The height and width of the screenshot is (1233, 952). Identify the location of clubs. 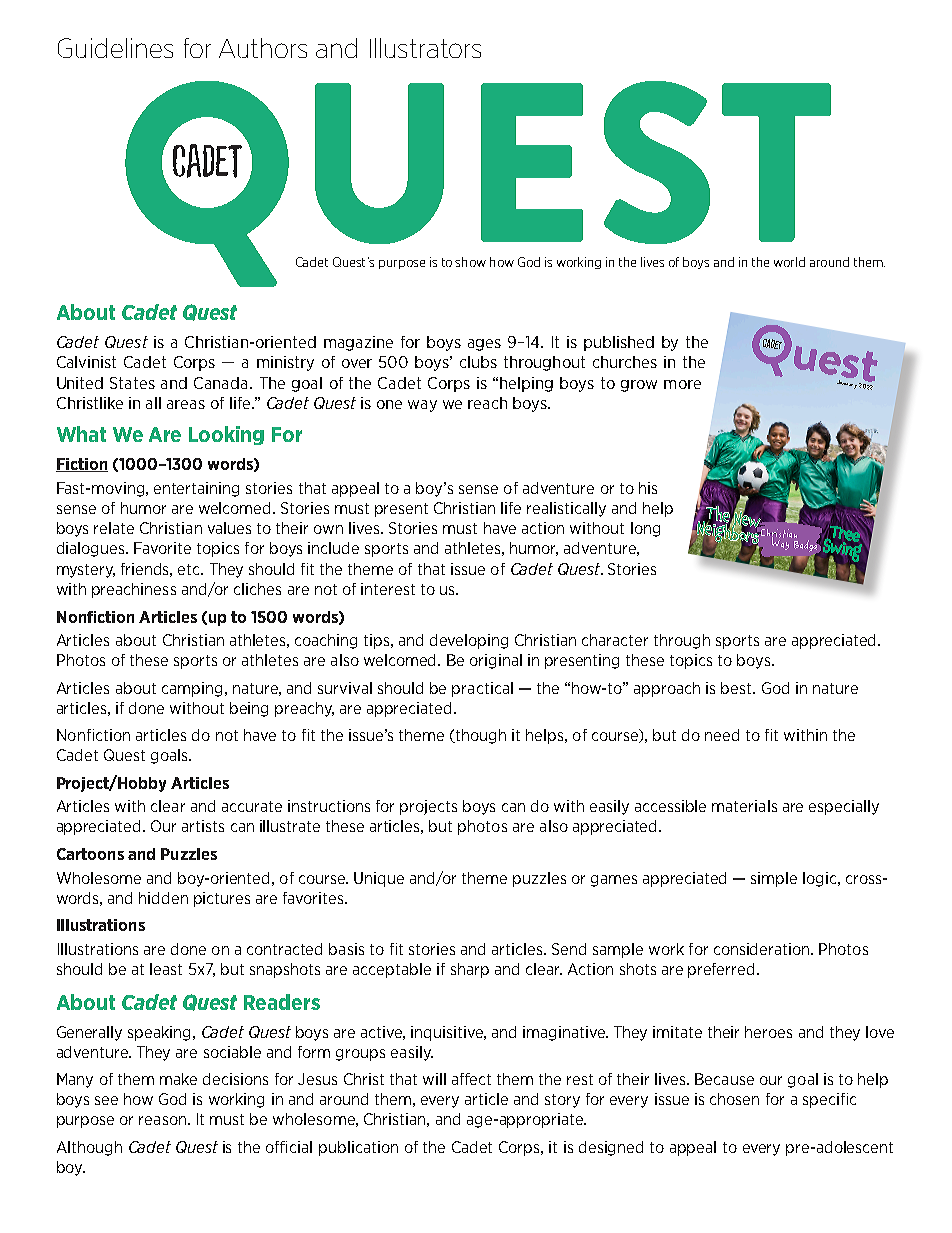
(478, 362).
